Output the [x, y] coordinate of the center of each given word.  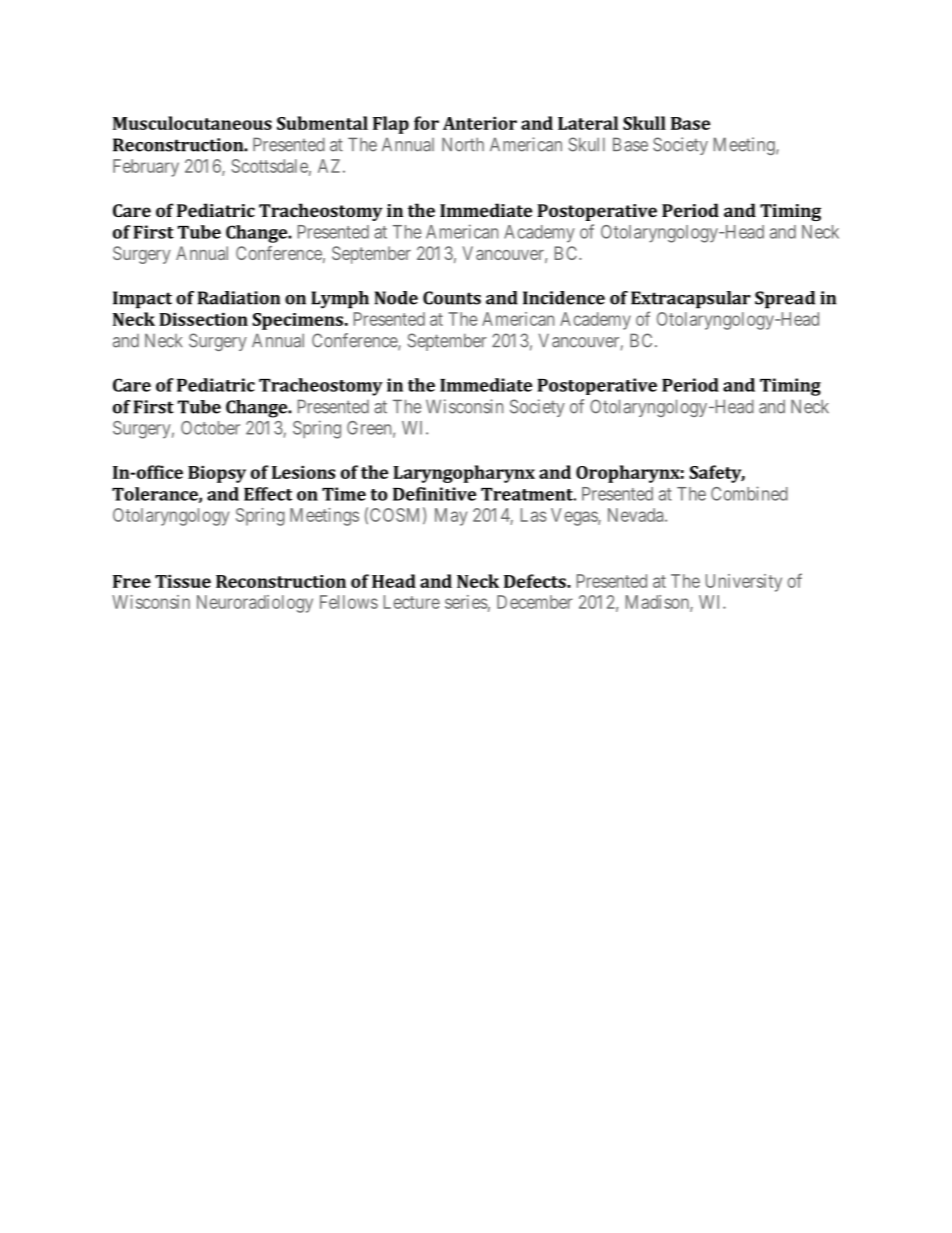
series [466, 602]
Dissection [203, 319]
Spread [785, 300]
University [744, 583]
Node [396, 298]
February [146, 168]
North [463, 144]
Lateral [588, 123]
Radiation [239, 298]
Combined [749, 493]
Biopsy [217, 474]
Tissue [183, 581]
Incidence [564, 298]
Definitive [434, 494]
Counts [452, 298]
